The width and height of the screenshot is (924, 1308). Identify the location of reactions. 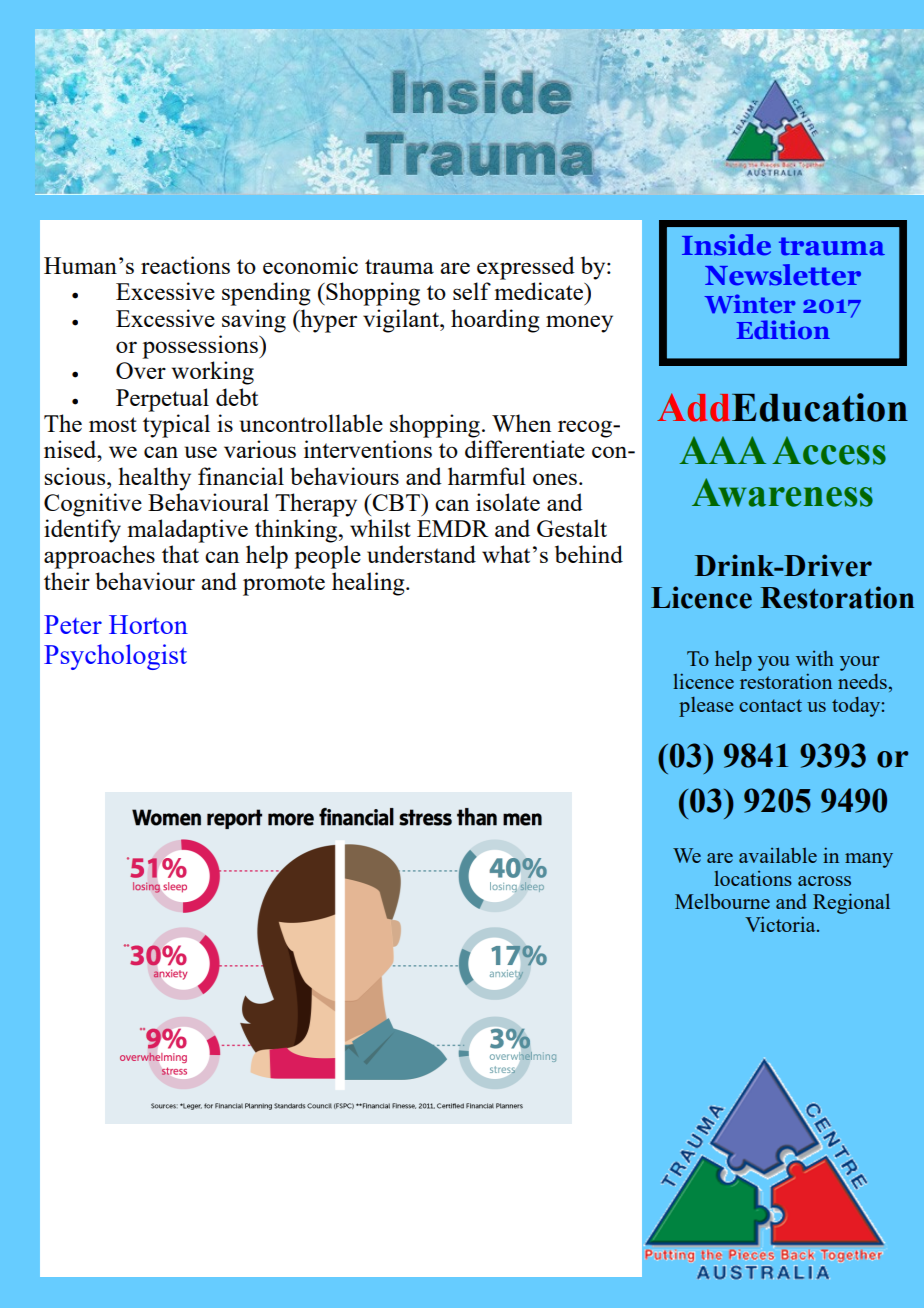
(185, 265).
